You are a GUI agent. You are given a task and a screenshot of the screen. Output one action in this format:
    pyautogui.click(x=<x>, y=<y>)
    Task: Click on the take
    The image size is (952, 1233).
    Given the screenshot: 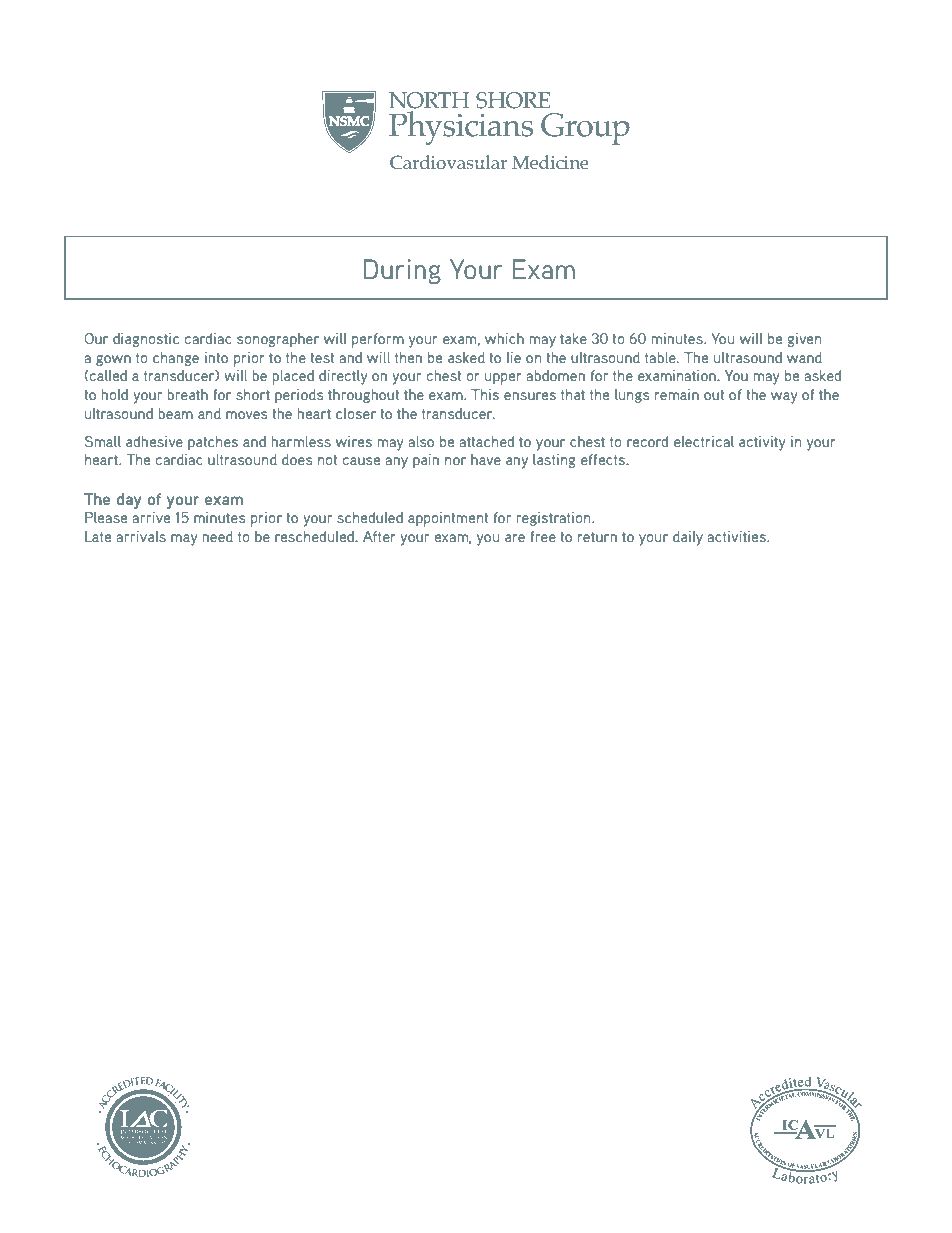 What is the action you would take?
    pyautogui.click(x=573, y=338)
